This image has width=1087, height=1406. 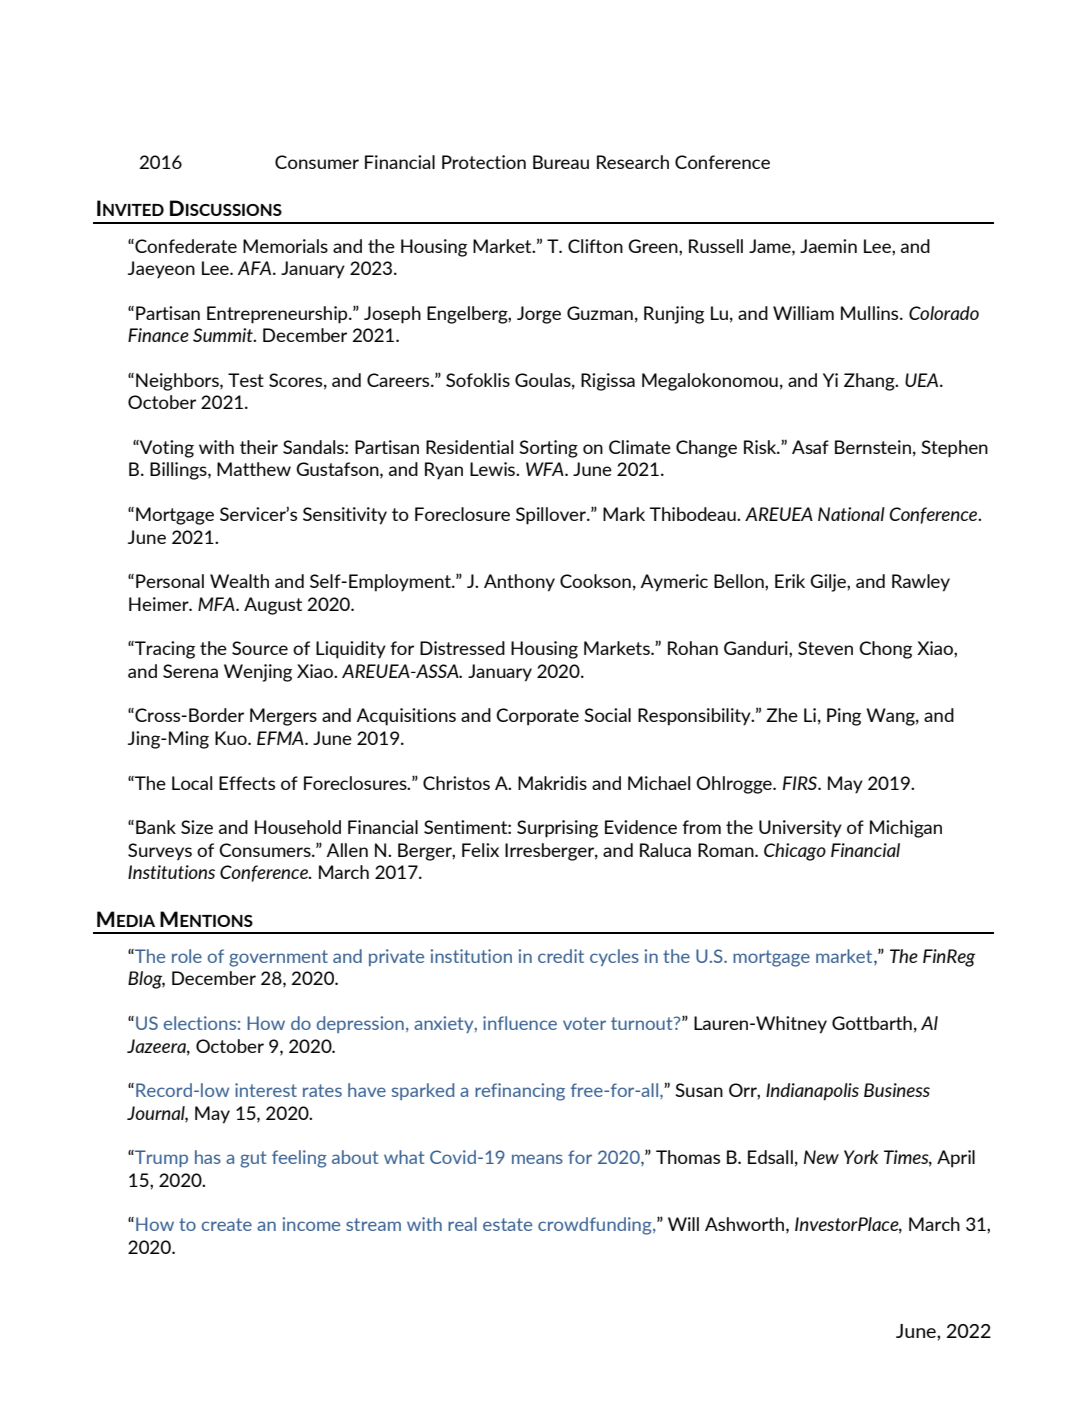 I want to click on means, so click(x=537, y=1159).
